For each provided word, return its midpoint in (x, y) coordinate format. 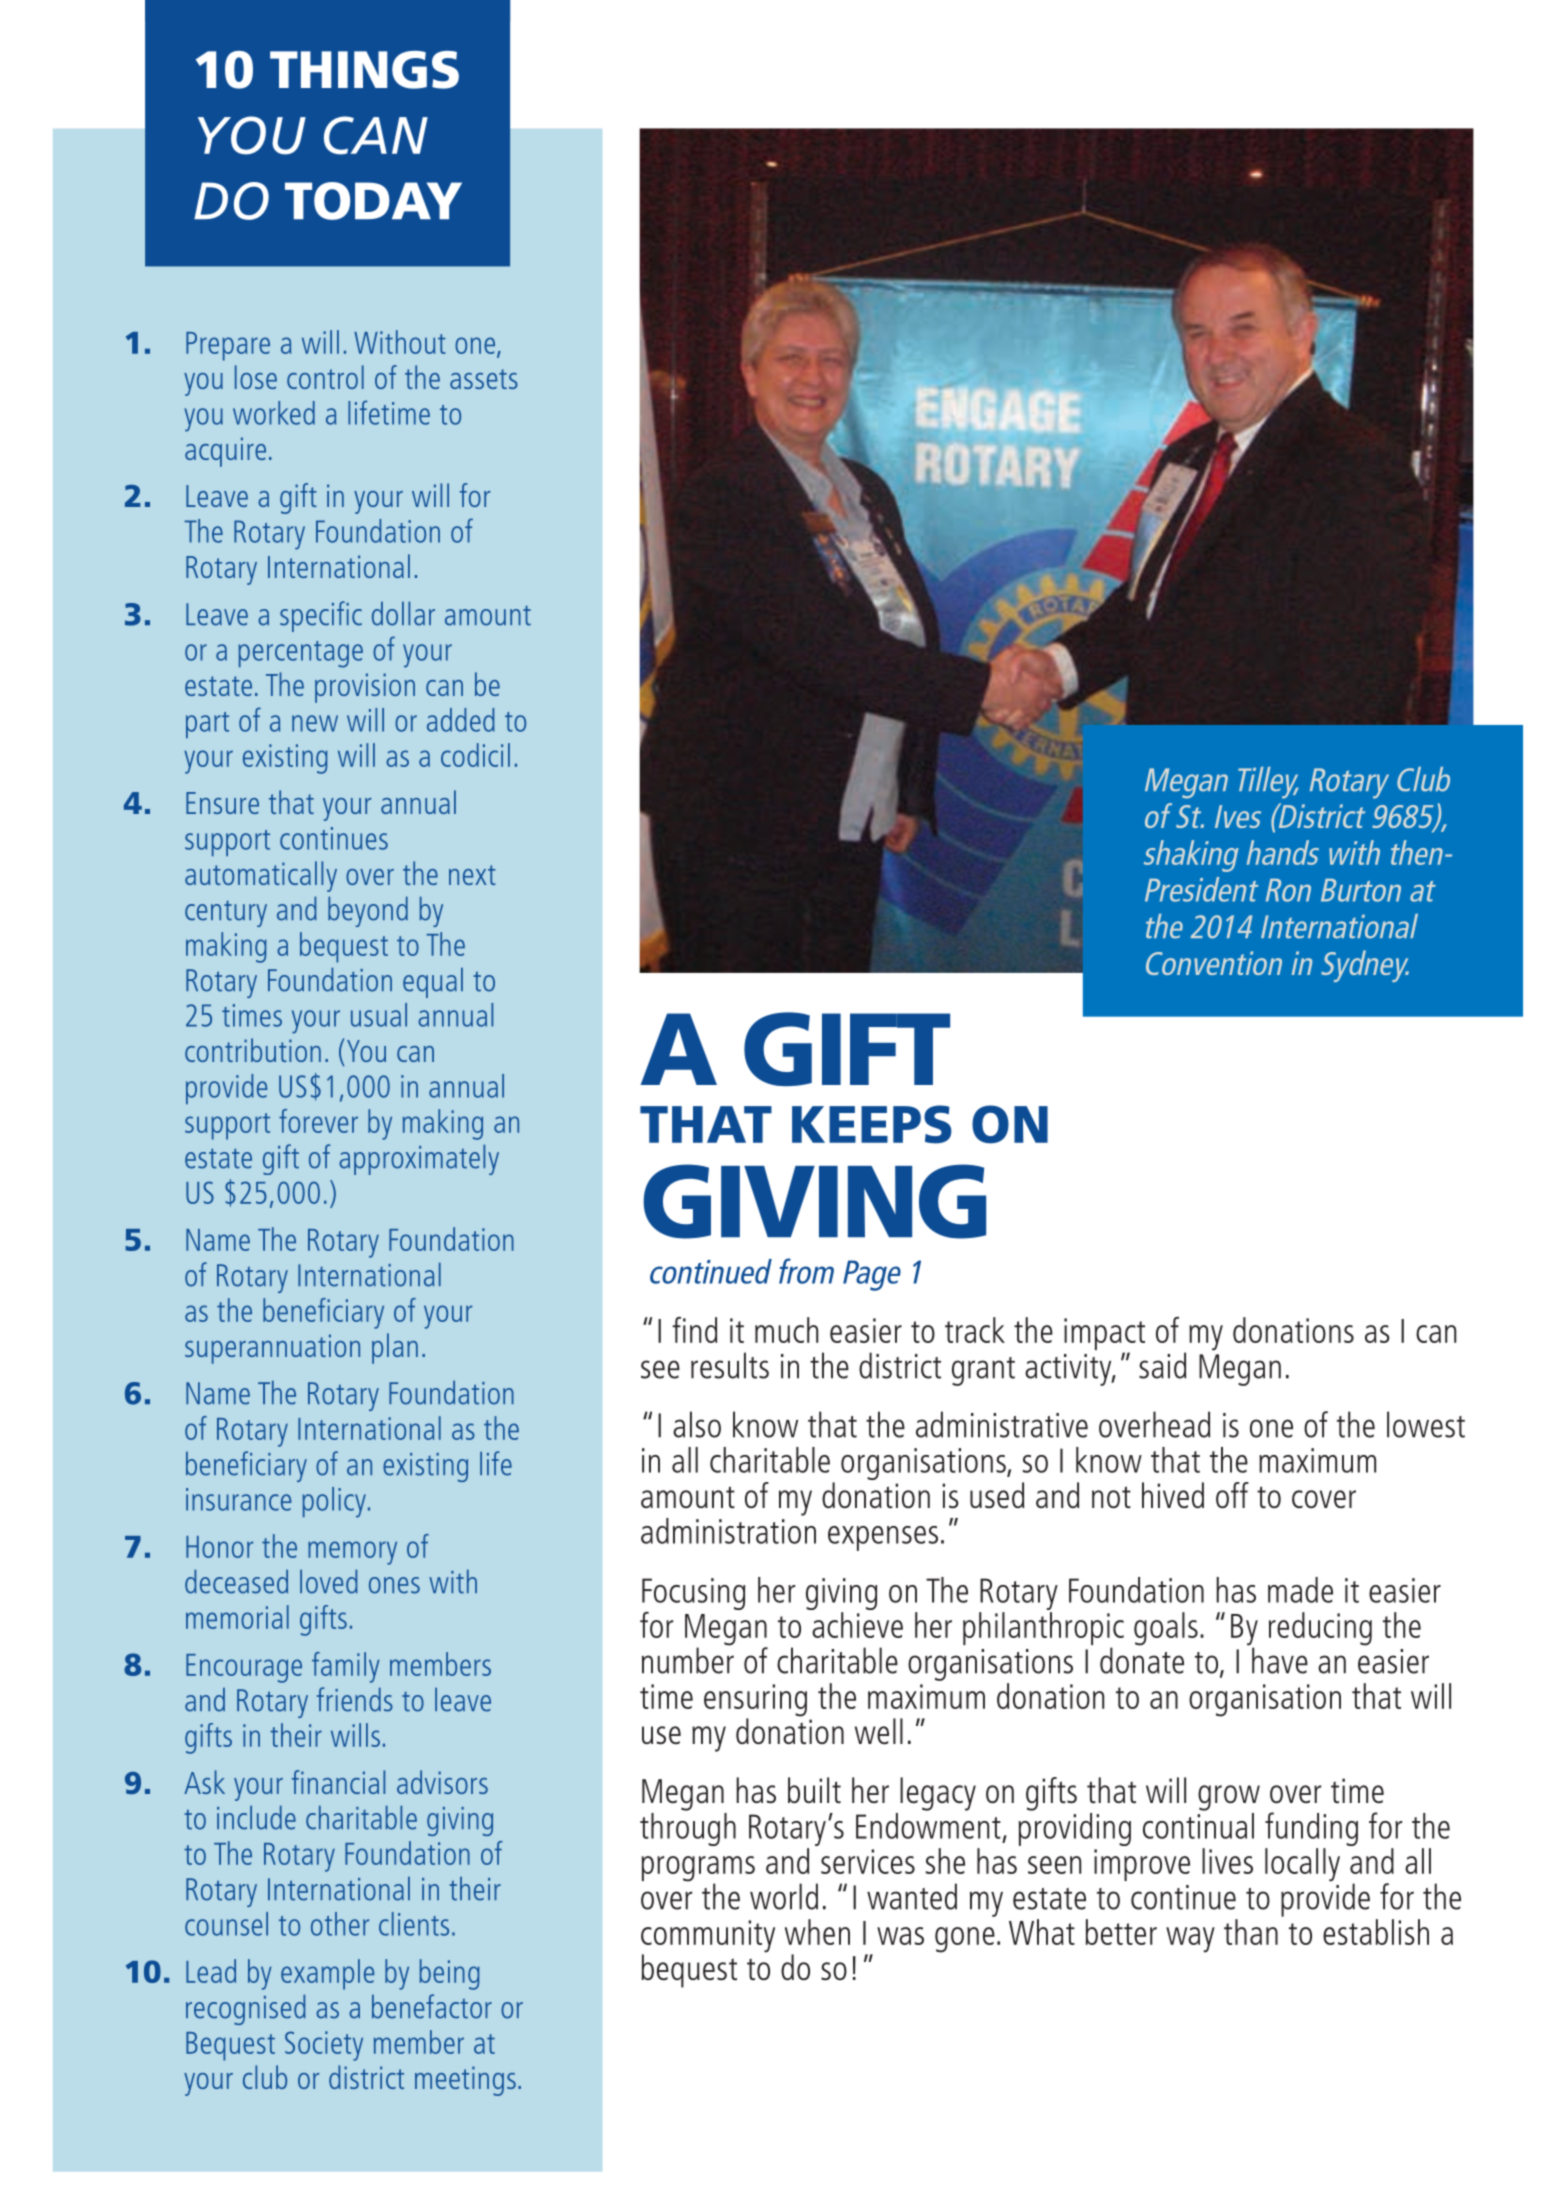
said (1162, 1365)
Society (324, 2046)
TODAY (373, 201)
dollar (403, 614)
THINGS (364, 70)
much (786, 1330)
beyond (368, 912)
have (1280, 1660)
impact (1104, 1335)
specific (321, 616)
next (472, 875)
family (346, 1667)
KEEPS (872, 1124)
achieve (857, 1625)
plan (395, 1348)
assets (484, 379)
